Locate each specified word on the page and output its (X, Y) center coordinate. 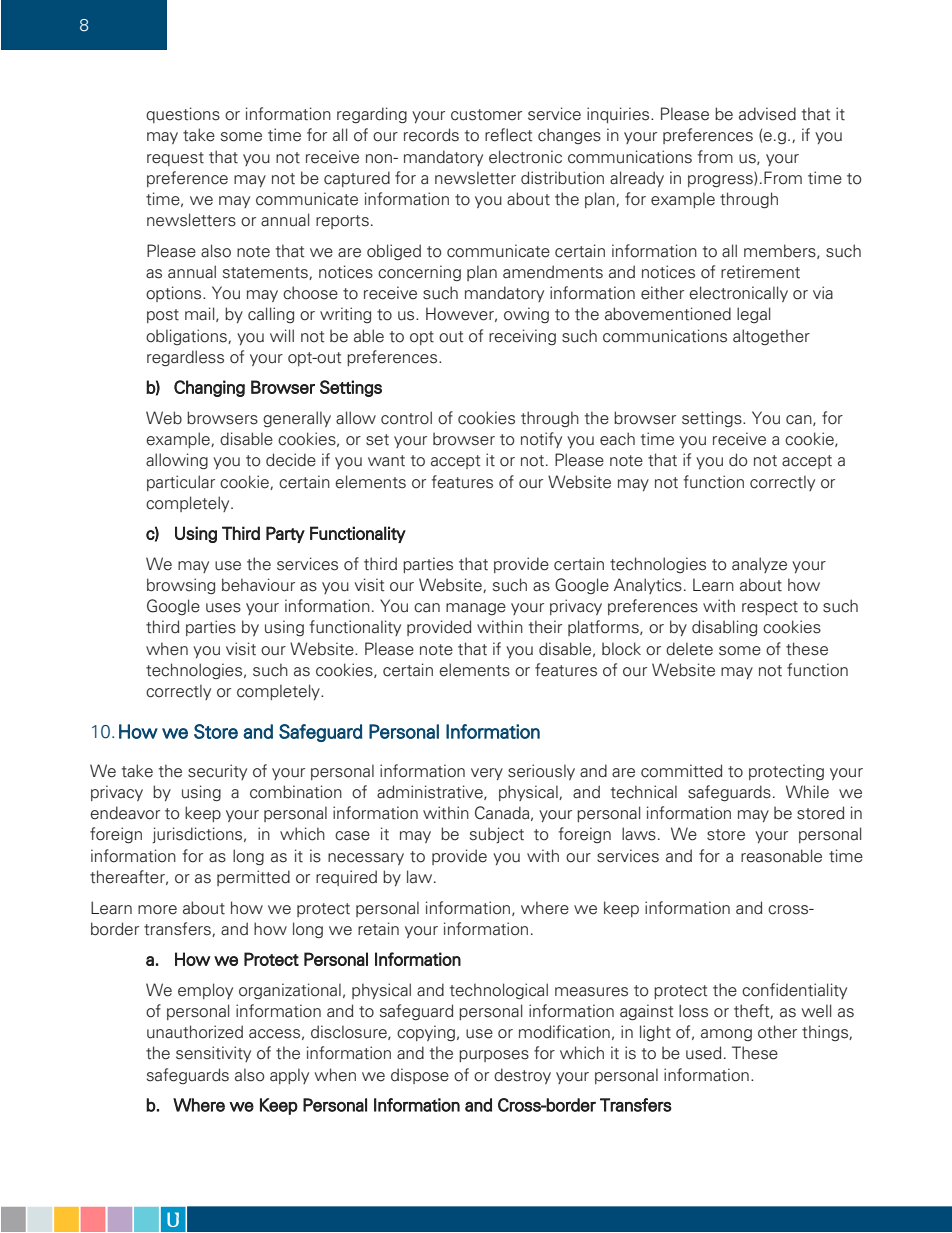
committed (681, 771)
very (487, 774)
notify (541, 440)
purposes (494, 1056)
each (617, 439)
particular (181, 483)
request (175, 159)
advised (767, 114)
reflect (509, 135)
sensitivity (213, 1054)
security (217, 772)
